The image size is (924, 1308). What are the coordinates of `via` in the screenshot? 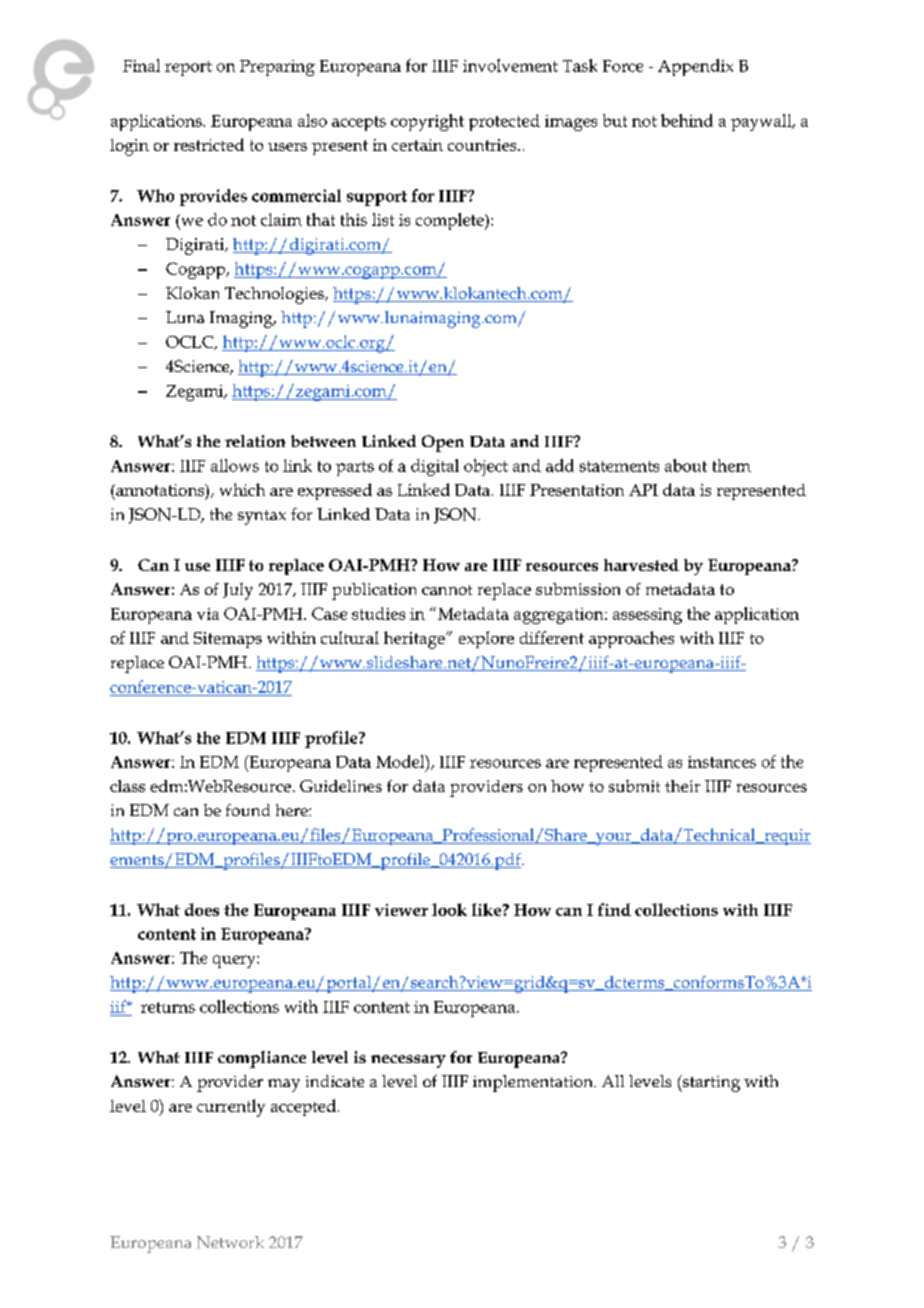 It's located at (208, 614).
